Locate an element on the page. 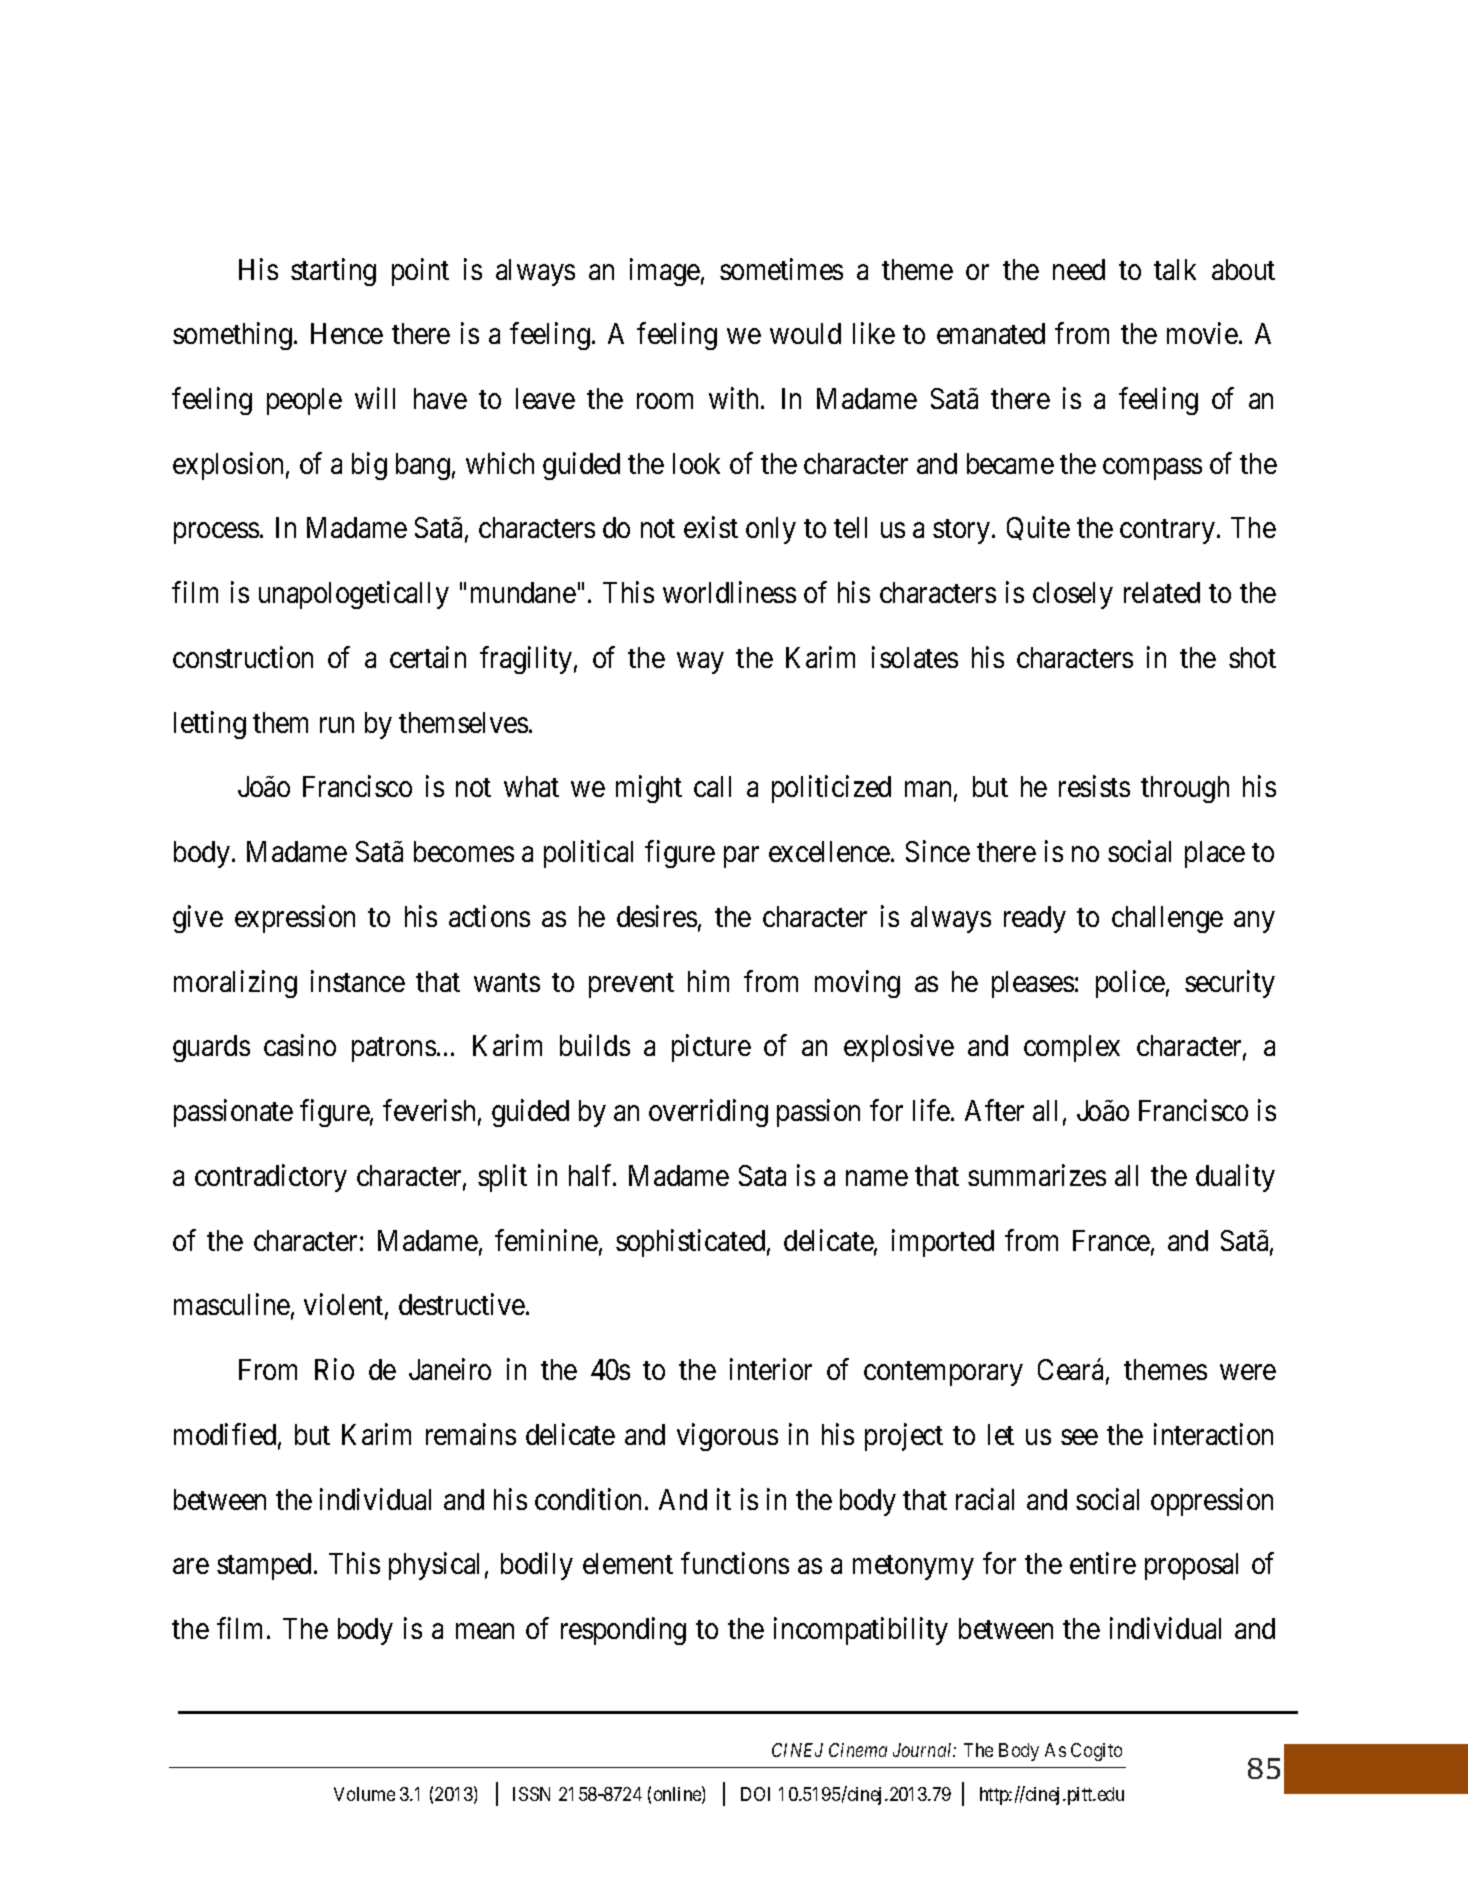 The width and height of the page is (1468, 1899). Janeiro is located at coordinates (450, 1369).
